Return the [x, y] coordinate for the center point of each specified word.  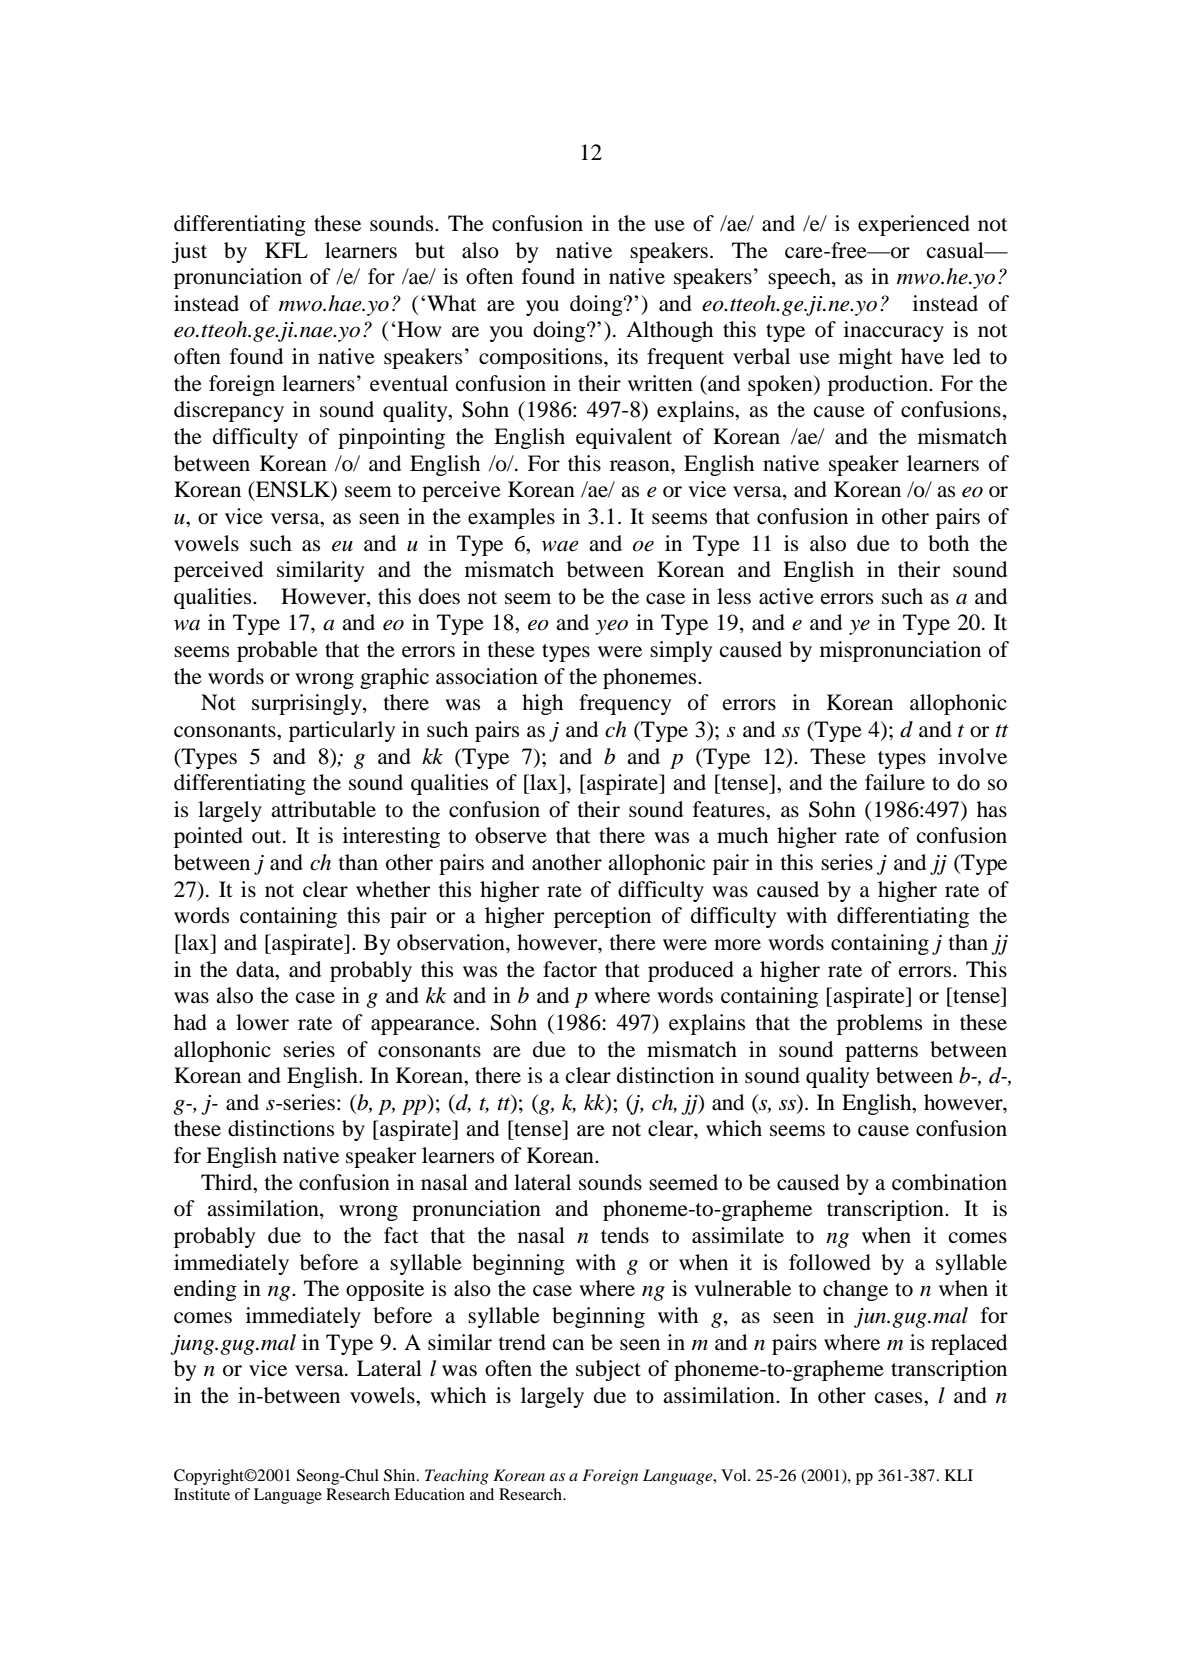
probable [277, 651]
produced [691, 971]
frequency [625, 704]
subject [608, 1370]
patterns [881, 1053]
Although [669, 331]
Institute [202, 1494]
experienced [914, 225]
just [189, 252]
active [786, 596]
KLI [959, 1475]
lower [262, 1022]
